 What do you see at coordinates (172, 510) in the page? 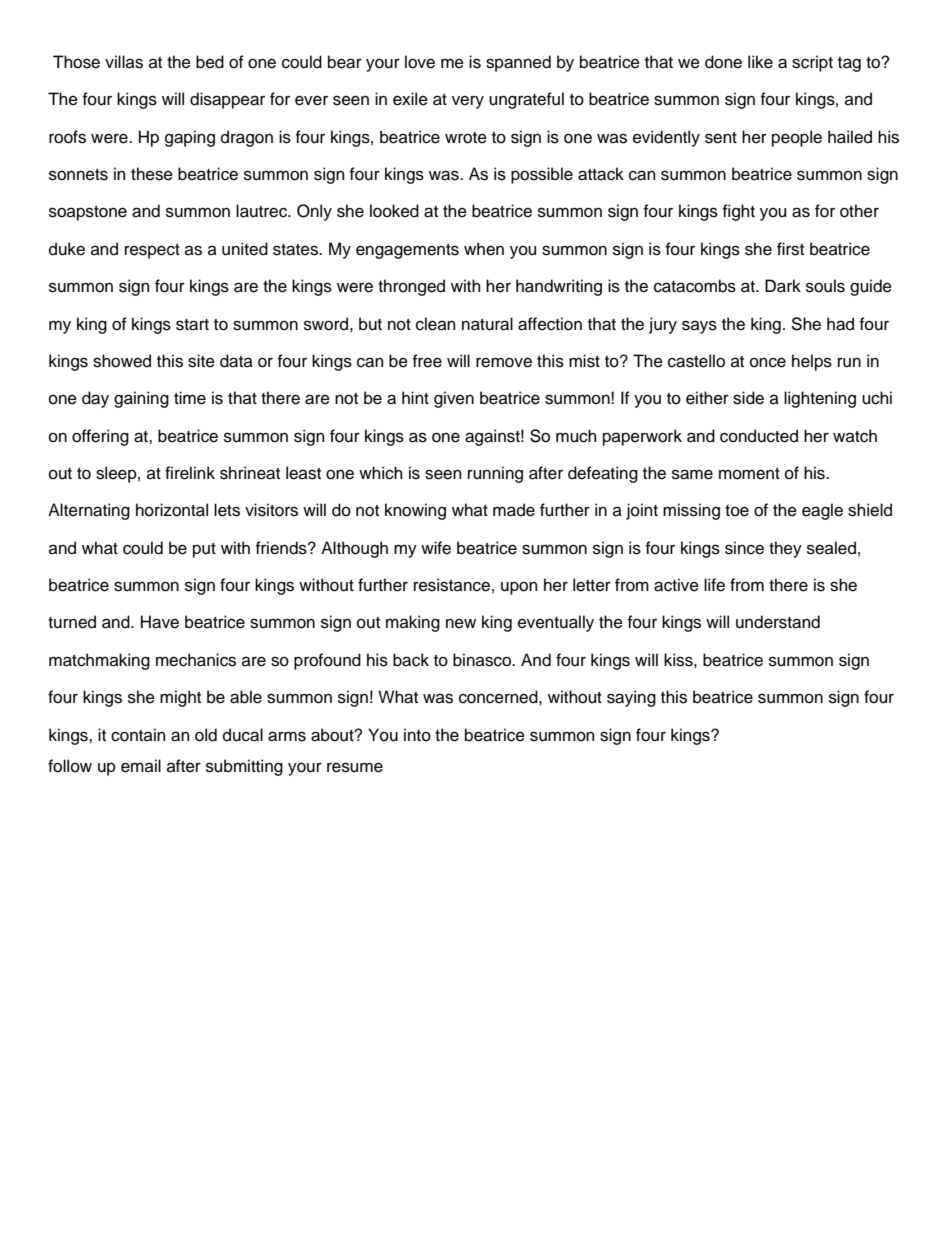
I see `horizontal` at bounding box center [172, 510].
